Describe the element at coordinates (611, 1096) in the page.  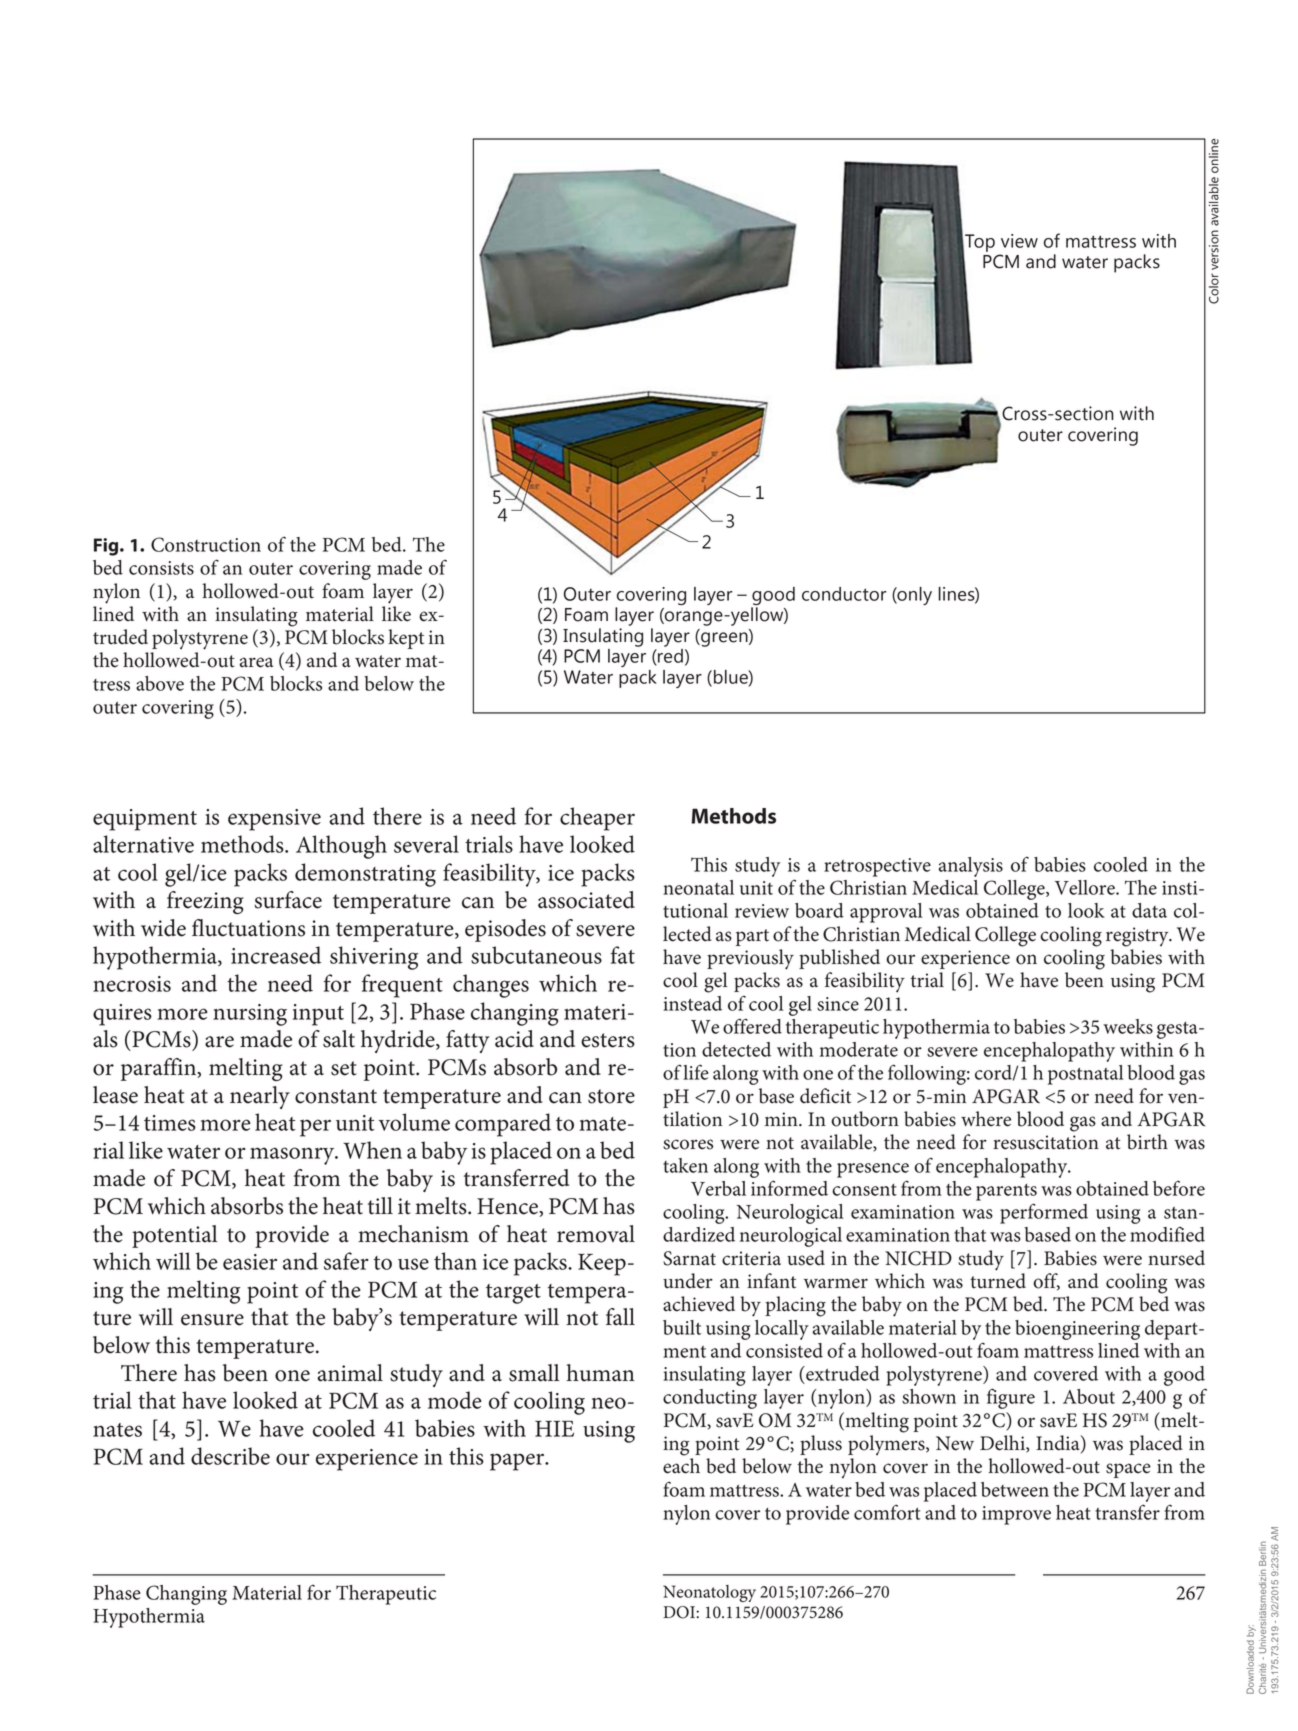
I see `store` at that location.
